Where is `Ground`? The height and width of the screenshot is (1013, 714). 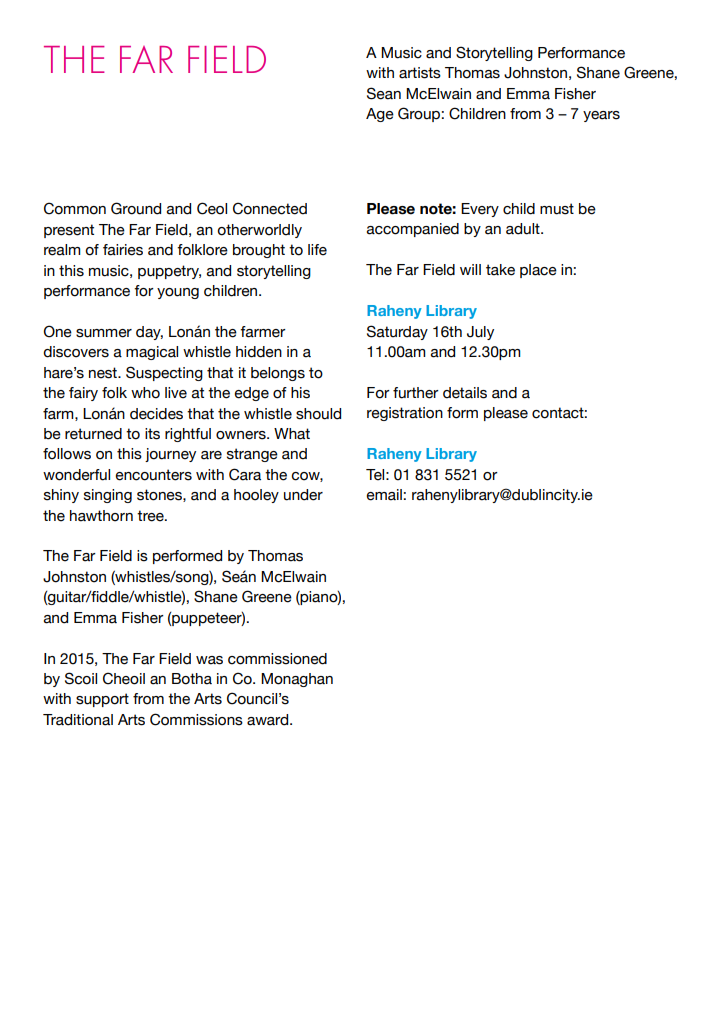
Ground is located at coordinates (136, 208).
